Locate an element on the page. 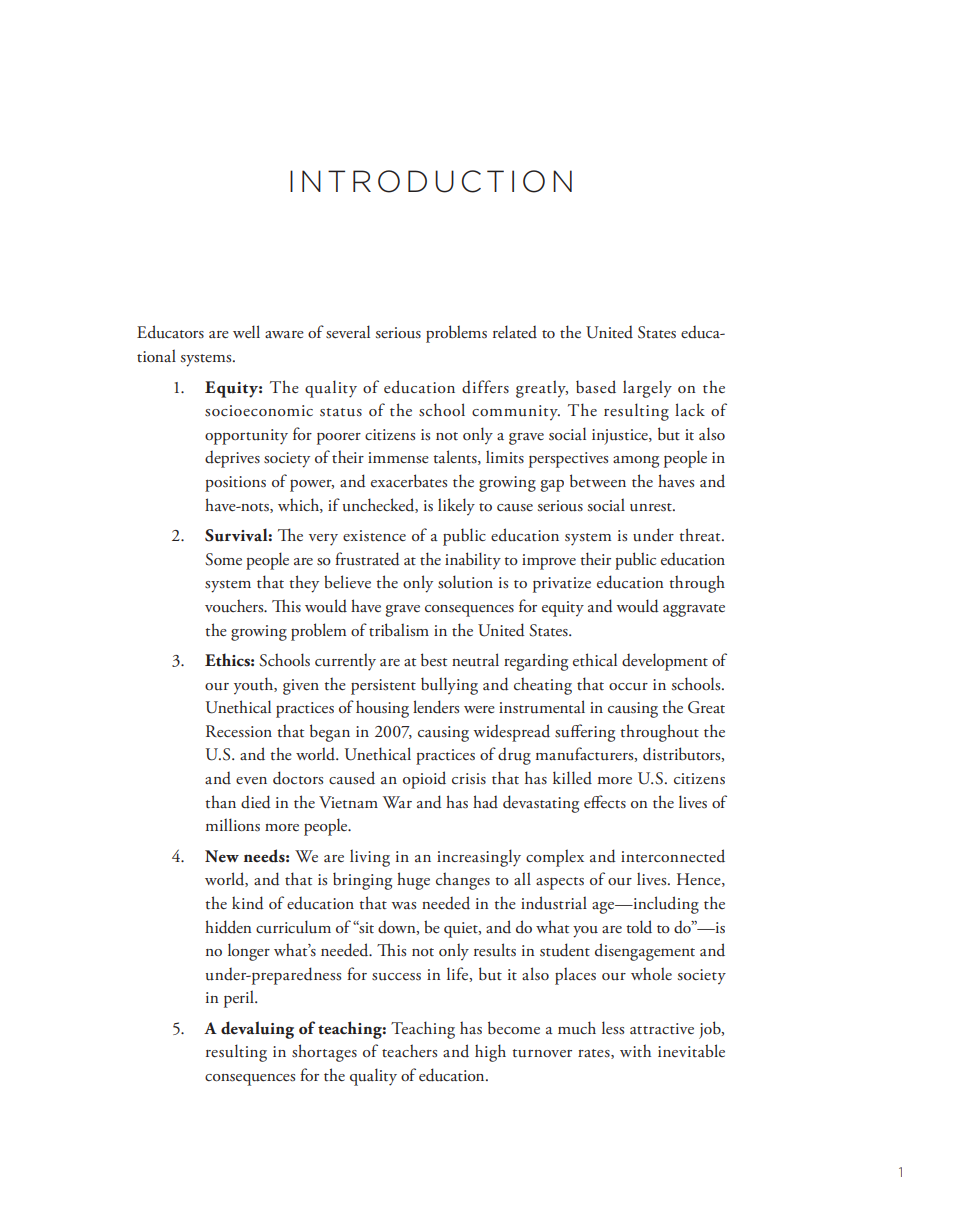 This document has width=958, height=1232. solution is located at coordinates (465, 582).
